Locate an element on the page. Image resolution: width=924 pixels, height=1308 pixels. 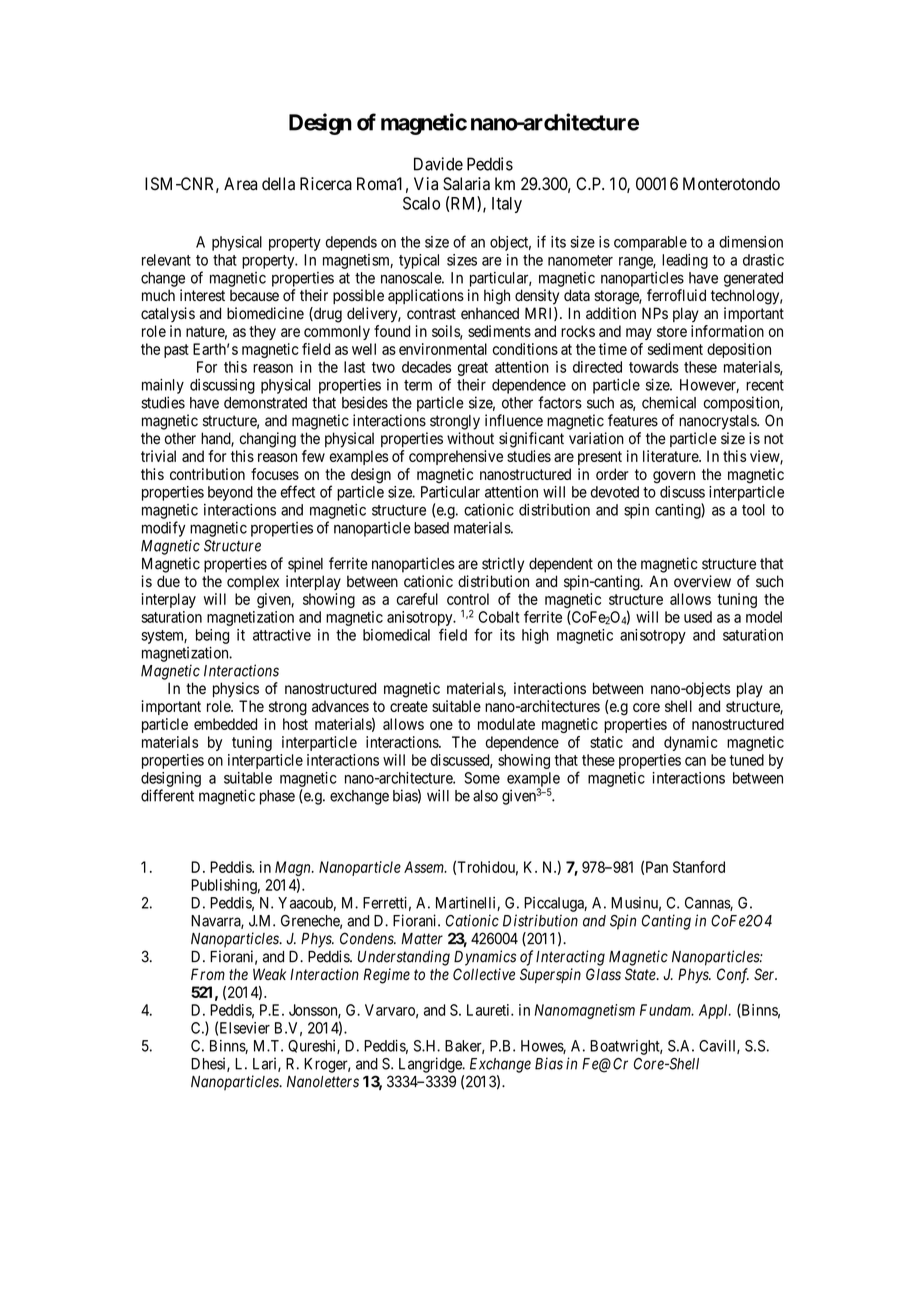
tuned is located at coordinates (746, 760).
